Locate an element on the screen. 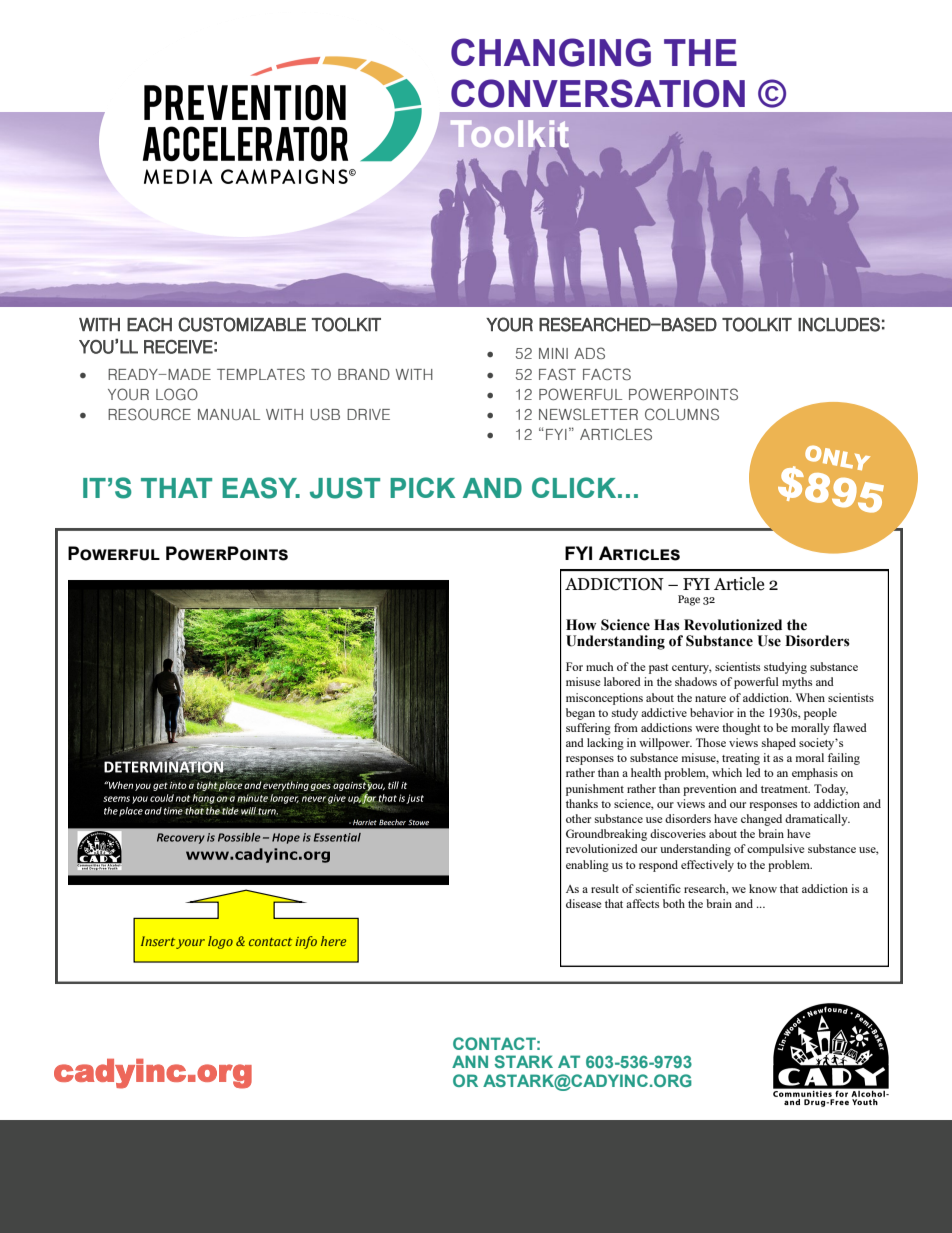 The height and width of the screenshot is (1233, 952). INCLUDES is located at coordinates (839, 324).
